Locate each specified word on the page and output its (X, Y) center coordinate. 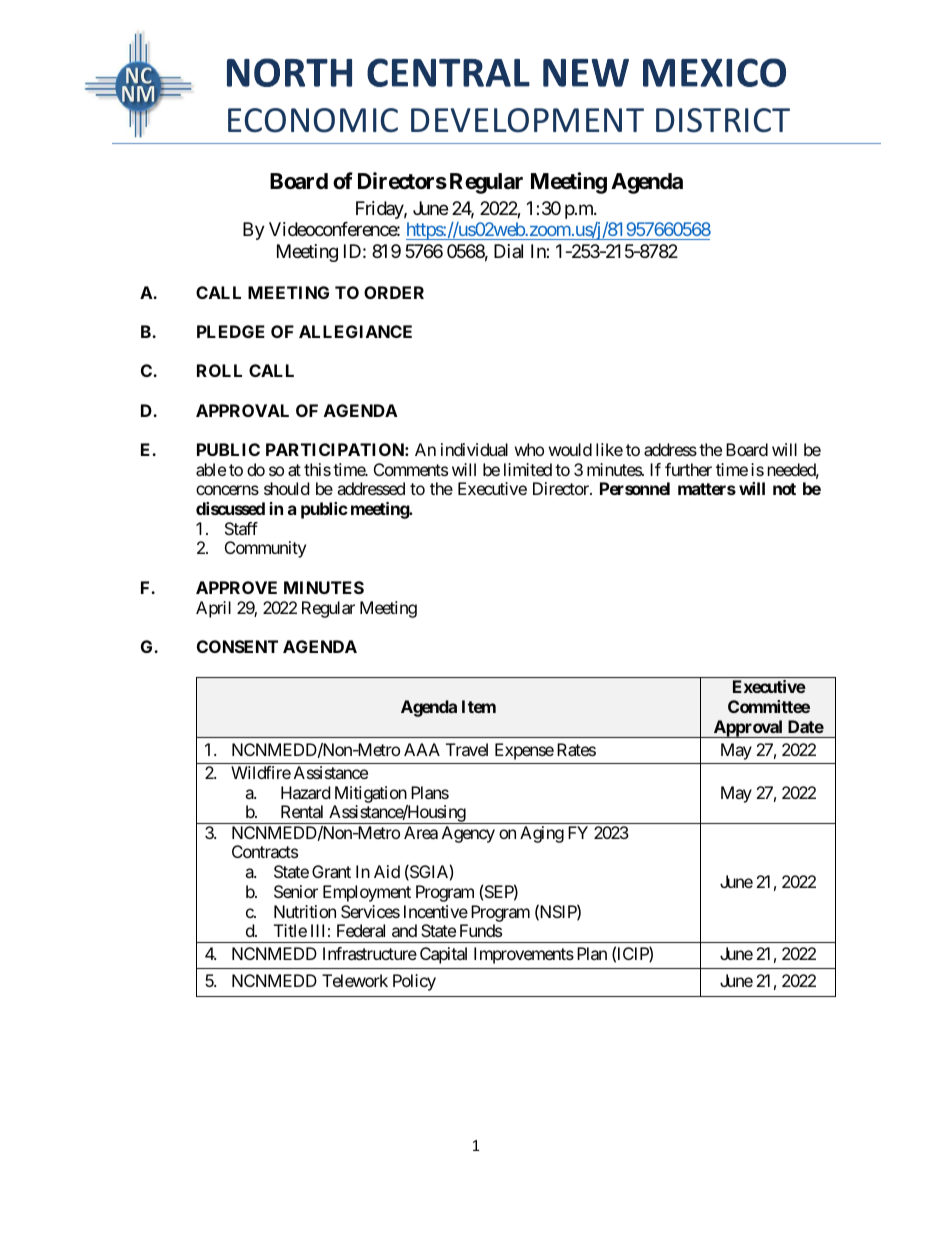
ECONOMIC (313, 120)
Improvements (524, 955)
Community (265, 549)
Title (290, 930)
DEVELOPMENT (527, 120)
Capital (443, 955)
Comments (411, 469)
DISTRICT (723, 120)
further (688, 469)
